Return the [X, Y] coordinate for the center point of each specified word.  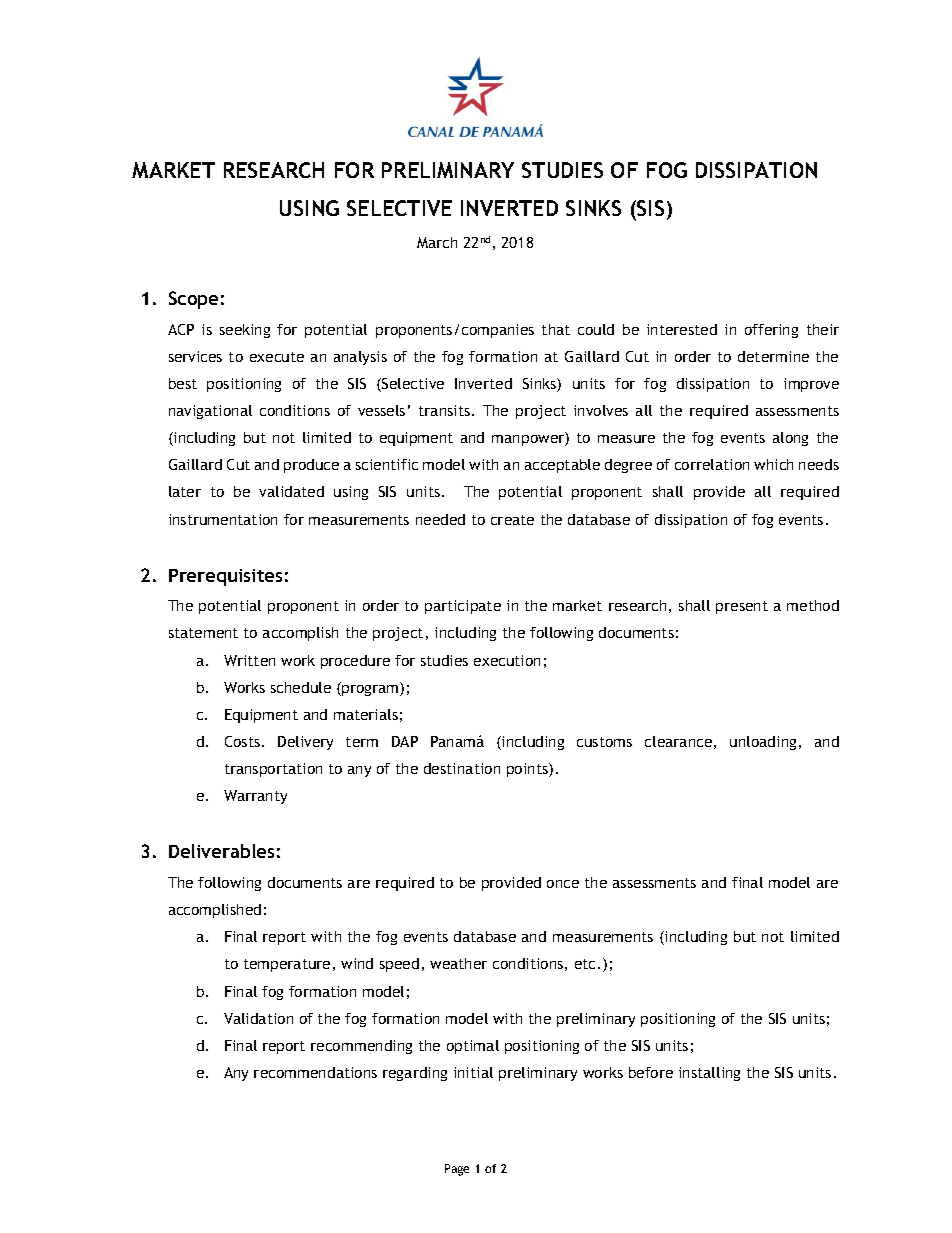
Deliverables [221, 851]
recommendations [315, 1072]
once [563, 884]
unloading [763, 743]
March [437, 242]
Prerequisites [225, 577]
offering [771, 331]
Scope [193, 300]
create [512, 520]
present [742, 607]
